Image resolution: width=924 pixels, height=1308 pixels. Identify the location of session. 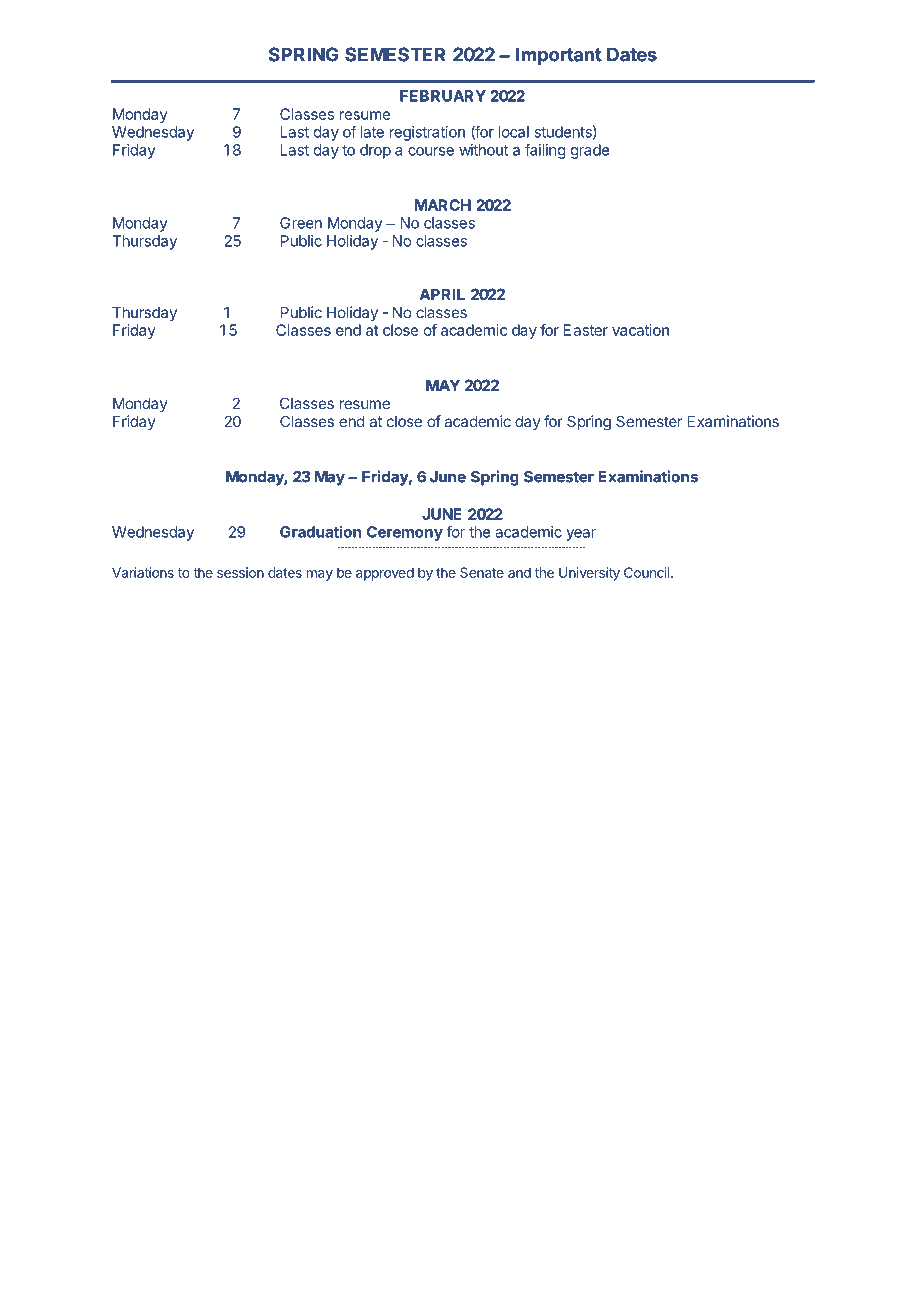
(240, 572).
